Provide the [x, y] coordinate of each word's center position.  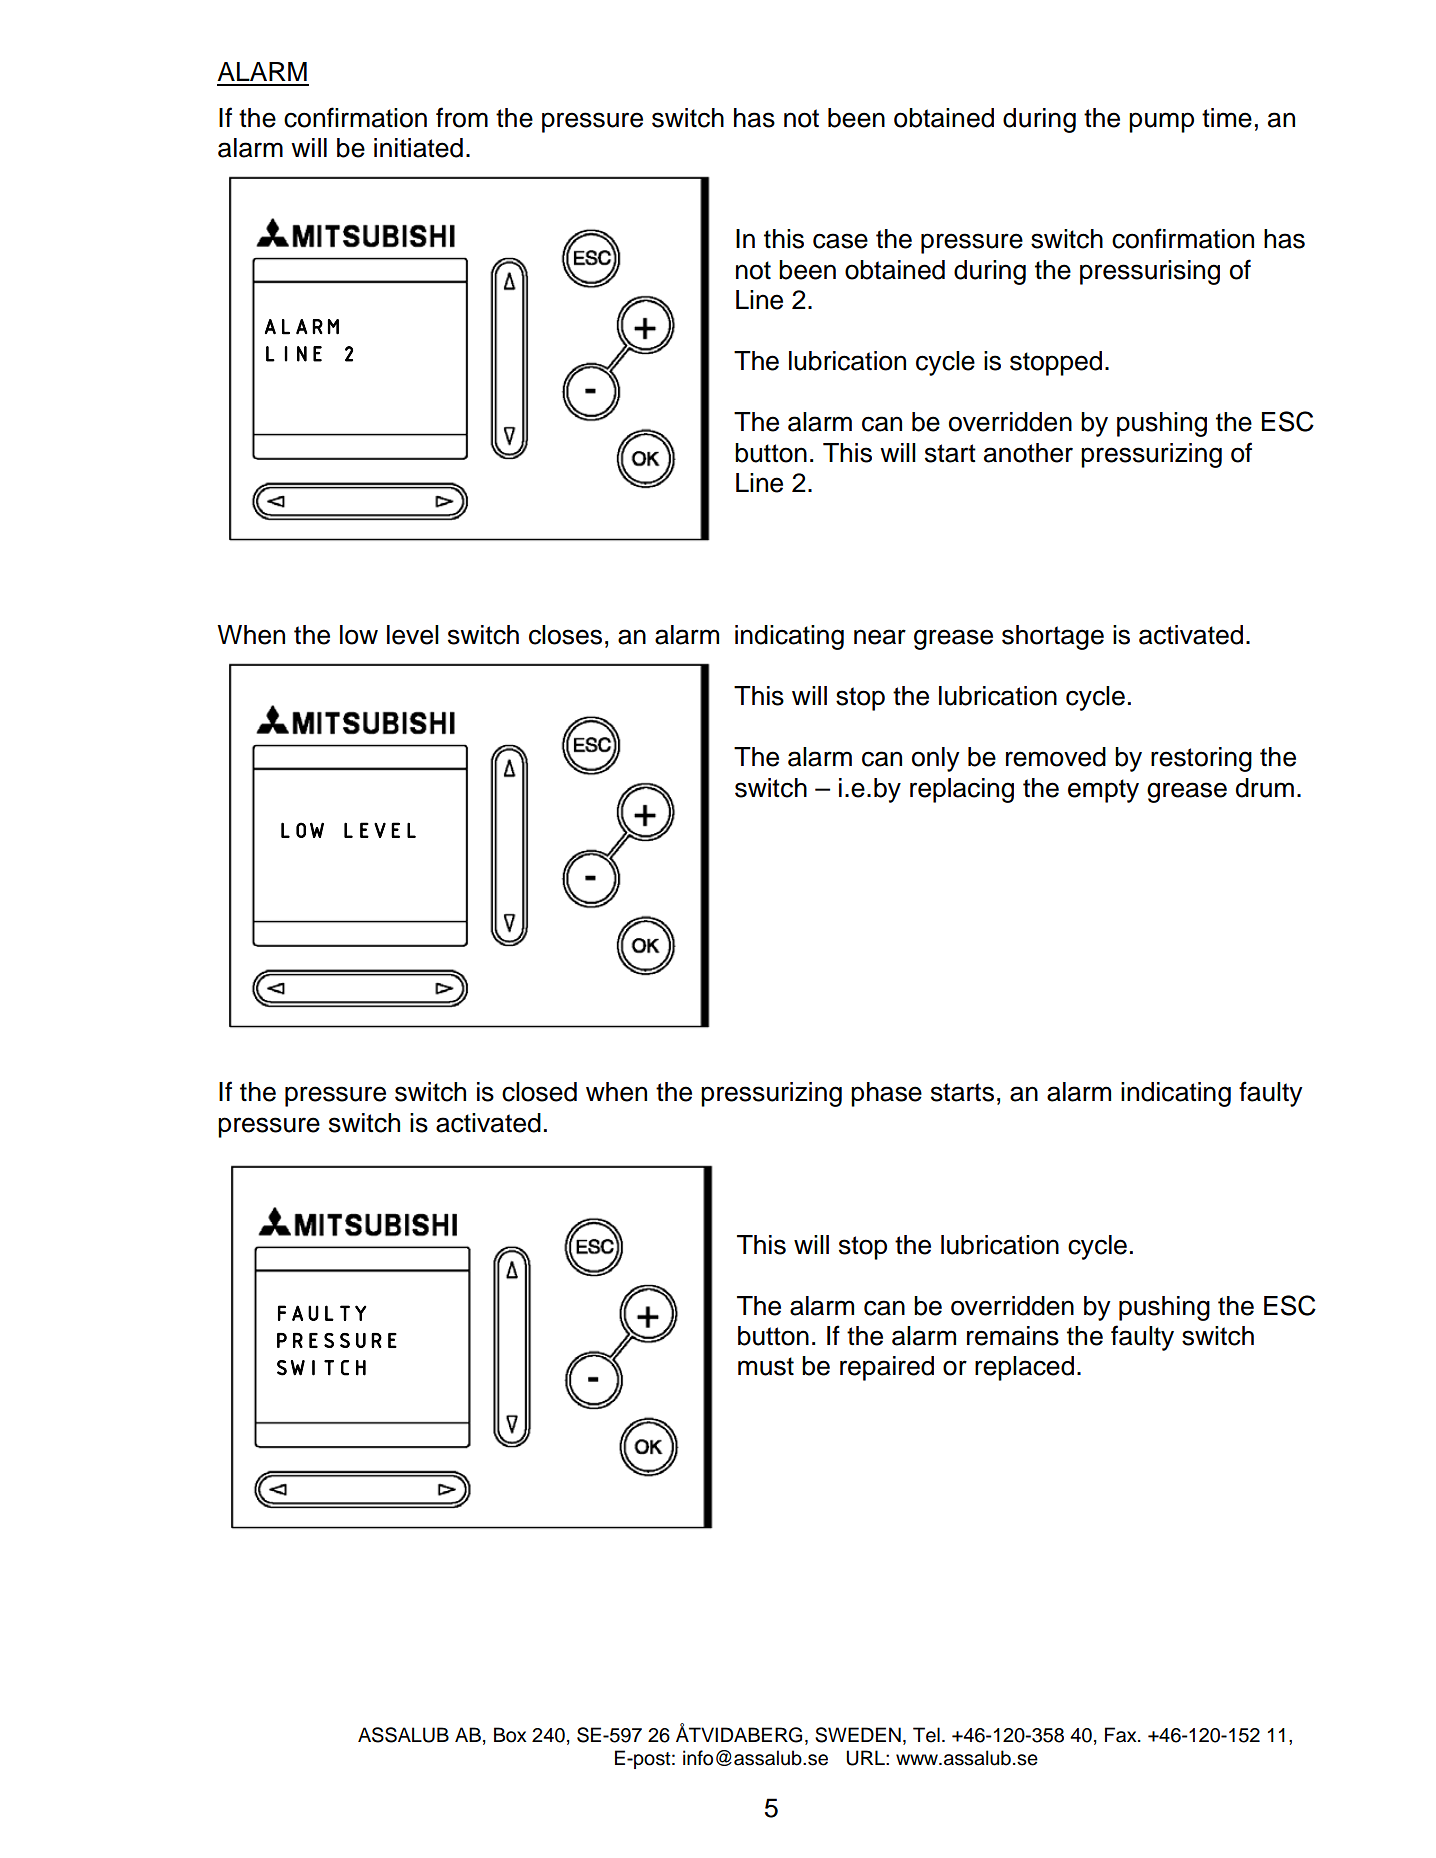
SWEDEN [858, 1735]
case [840, 241]
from [462, 117]
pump [1161, 122]
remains [1013, 1336]
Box [510, 1735]
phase [886, 1094]
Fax [1122, 1735]
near [880, 637]
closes [565, 635]
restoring [1201, 759]
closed [539, 1092]
